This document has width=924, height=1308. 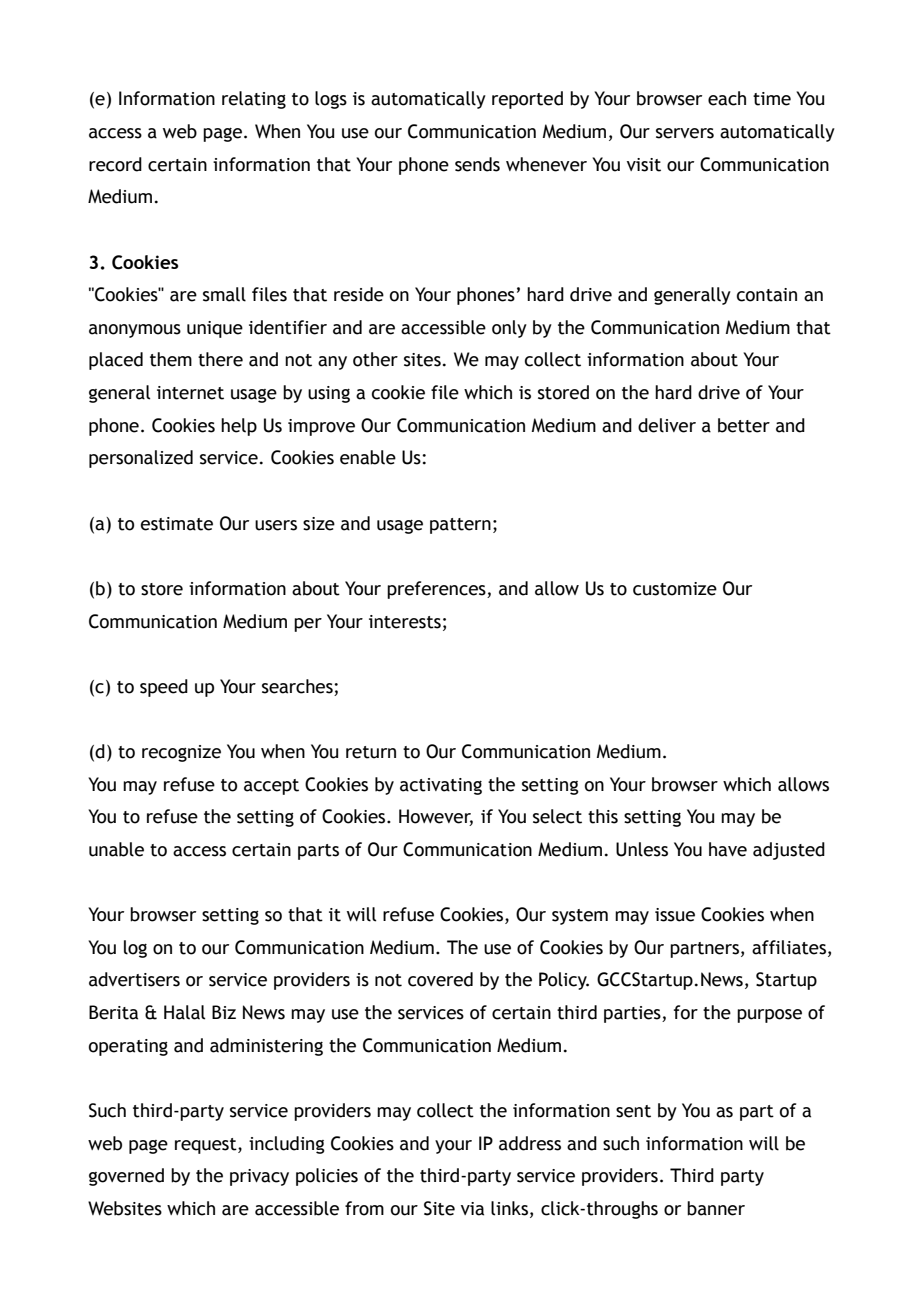 I want to click on advertisers, so click(x=134, y=979).
